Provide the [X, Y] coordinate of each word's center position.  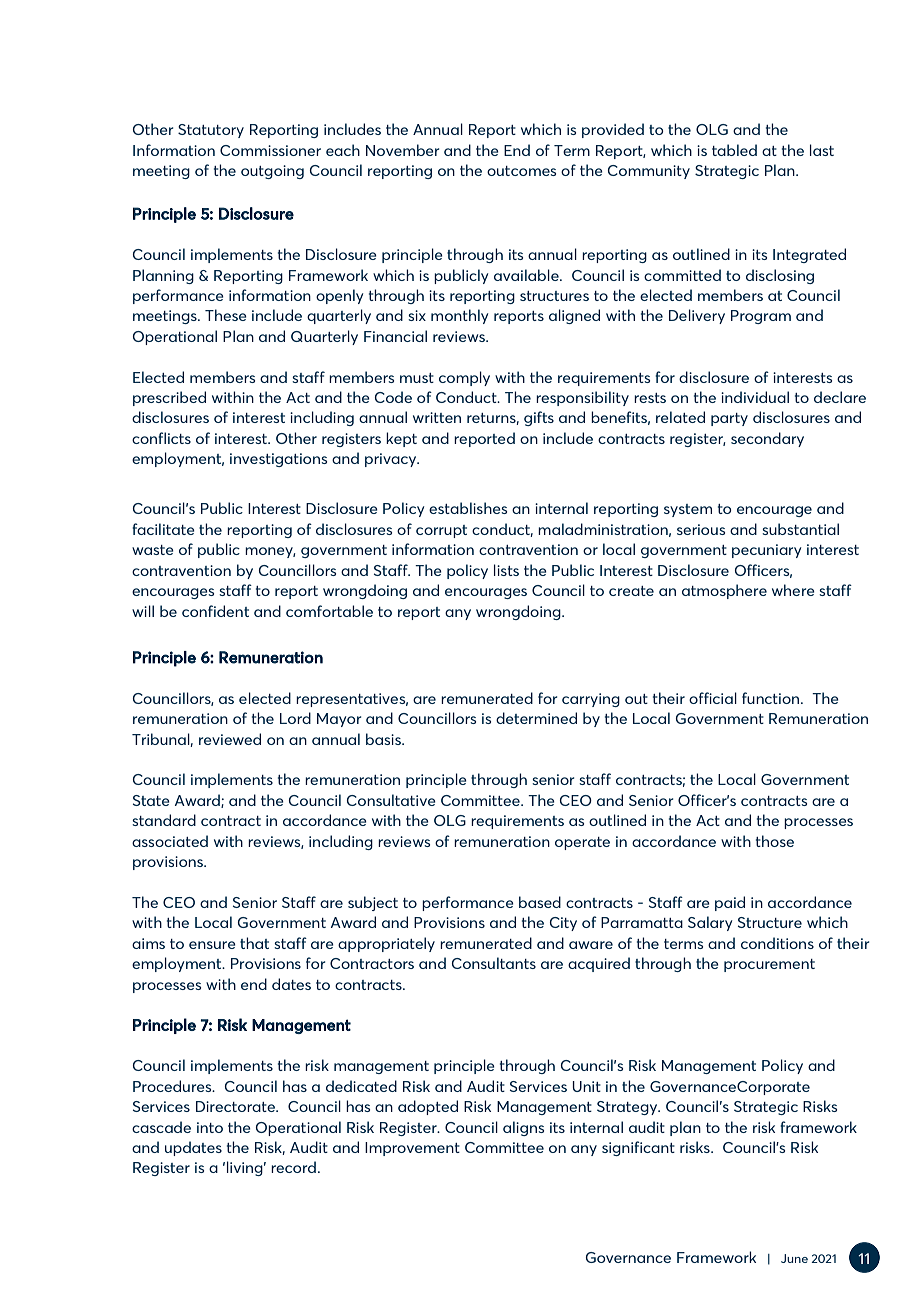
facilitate [163, 529]
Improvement [412, 1149]
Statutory [211, 131]
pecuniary [766, 551]
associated [170, 841]
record [293, 1167]
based [540, 902]
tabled [734, 150]
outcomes [521, 171]
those [775, 841]
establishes [468, 508]
